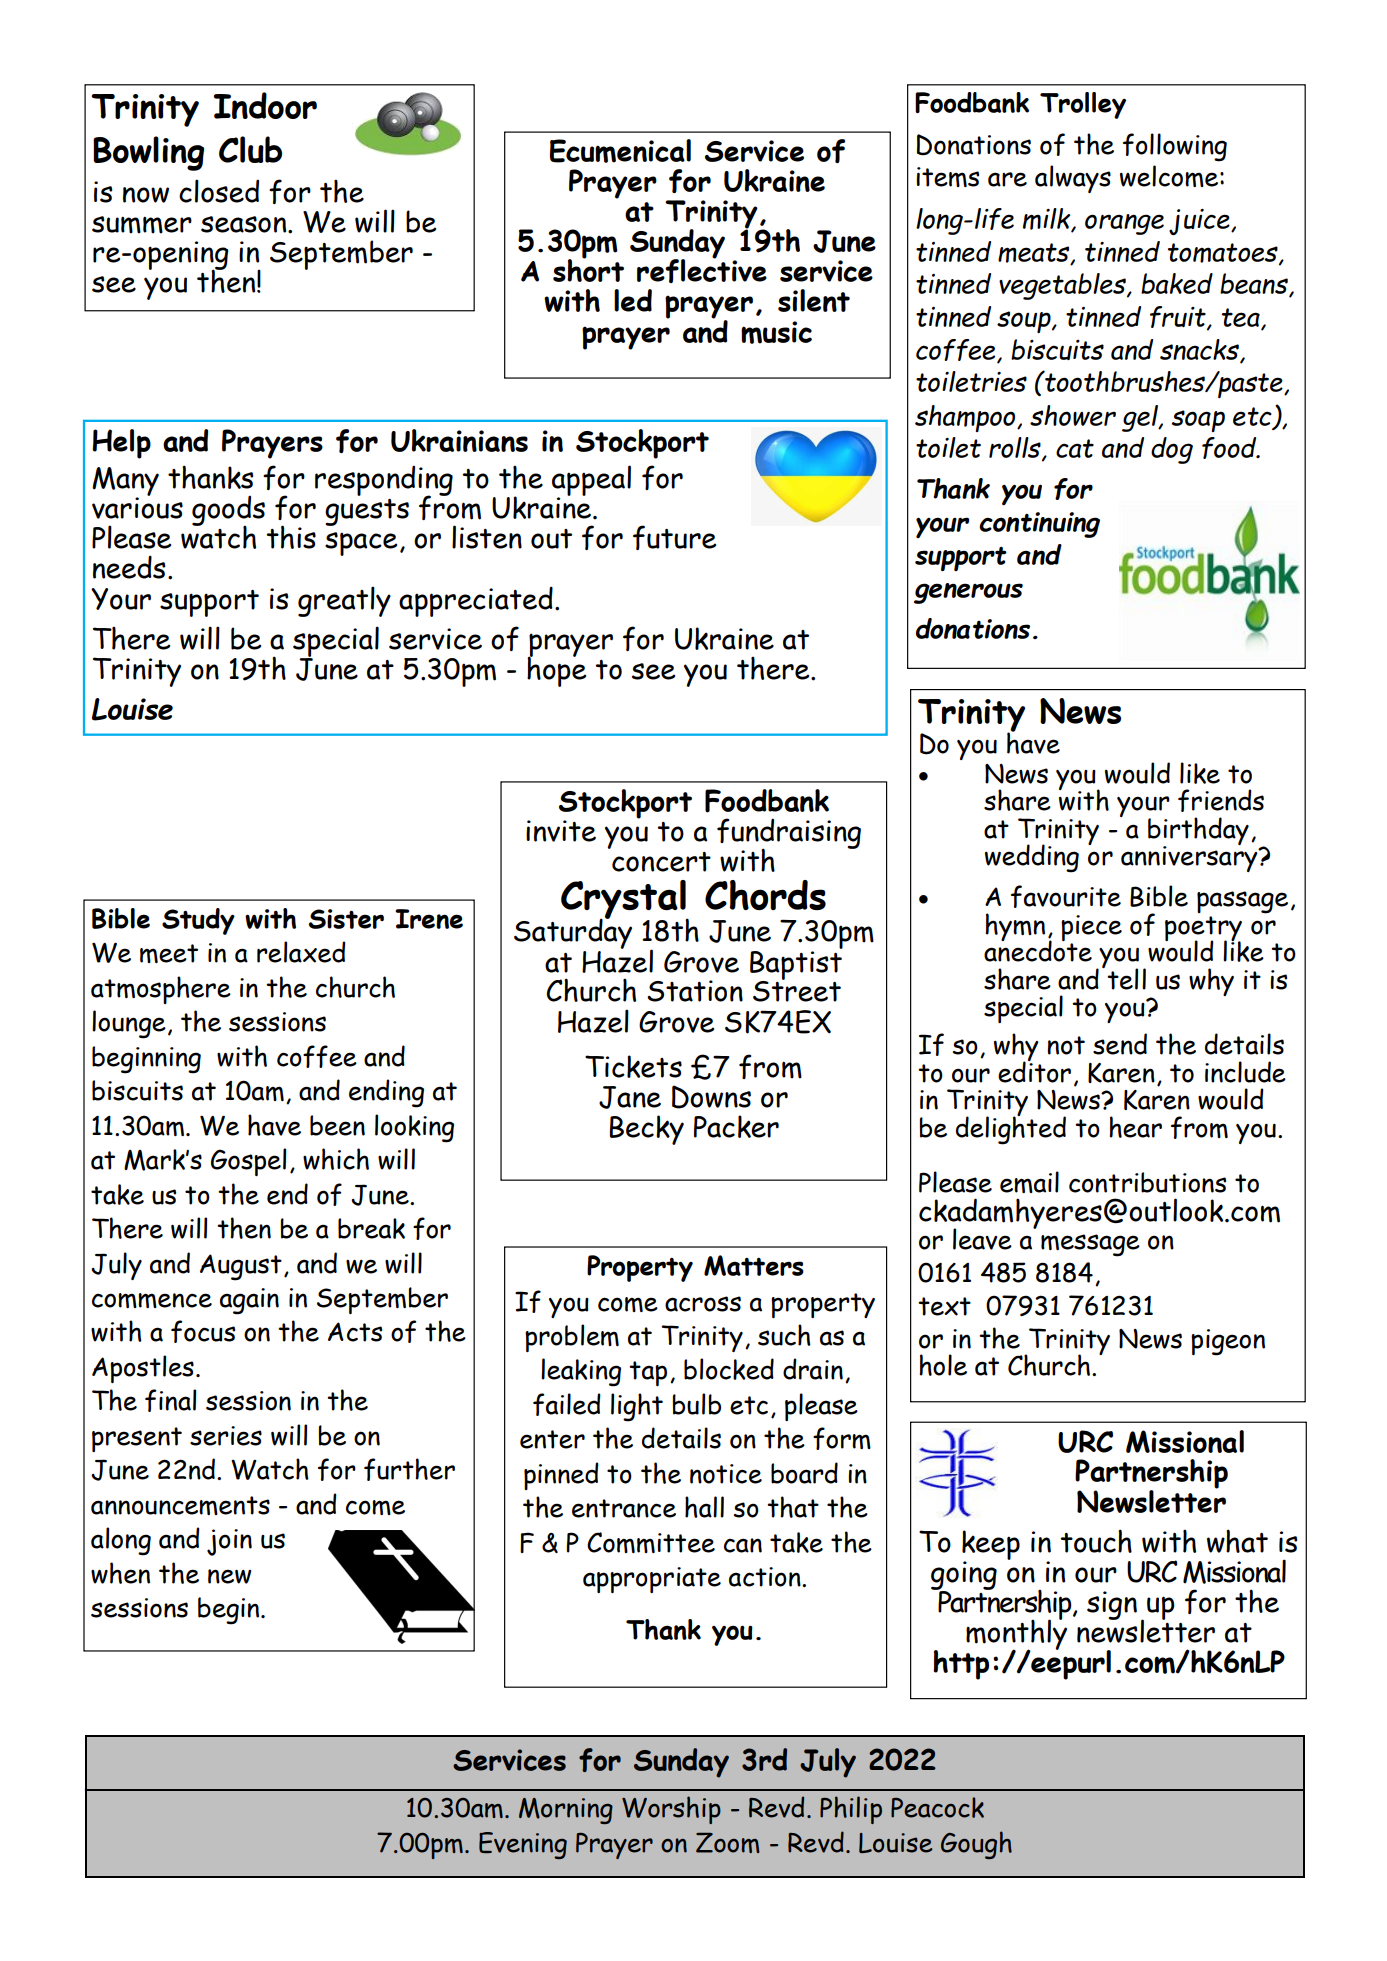 This screenshot has width=1387, height=1961. What do you see at coordinates (1090, 1245) in the screenshot?
I see `message` at bounding box center [1090, 1245].
